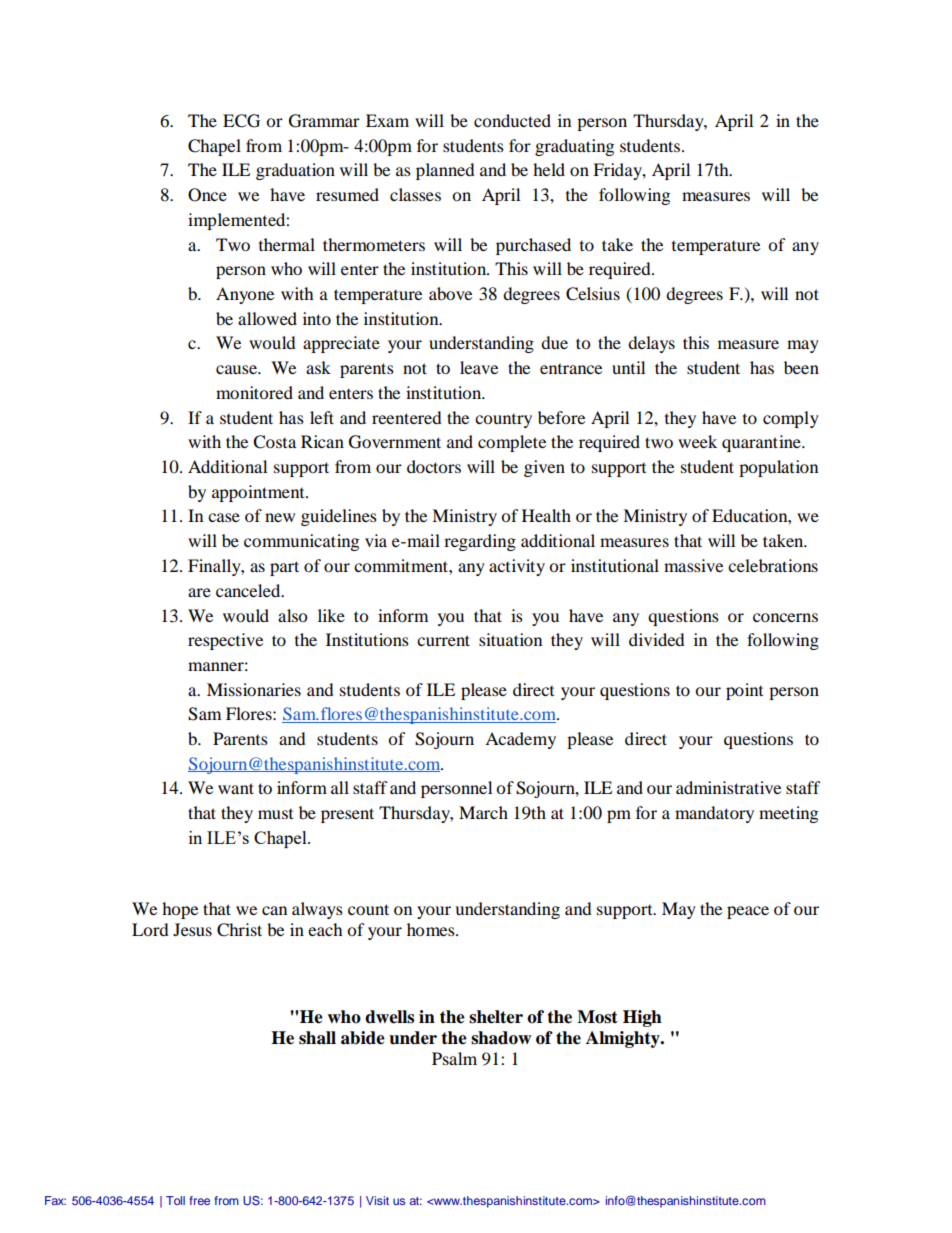 Image resolution: width=952 pixels, height=1233 pixels. Describe the element at coordinates (714, 814) in the document. I see `mandatory` at that location.
